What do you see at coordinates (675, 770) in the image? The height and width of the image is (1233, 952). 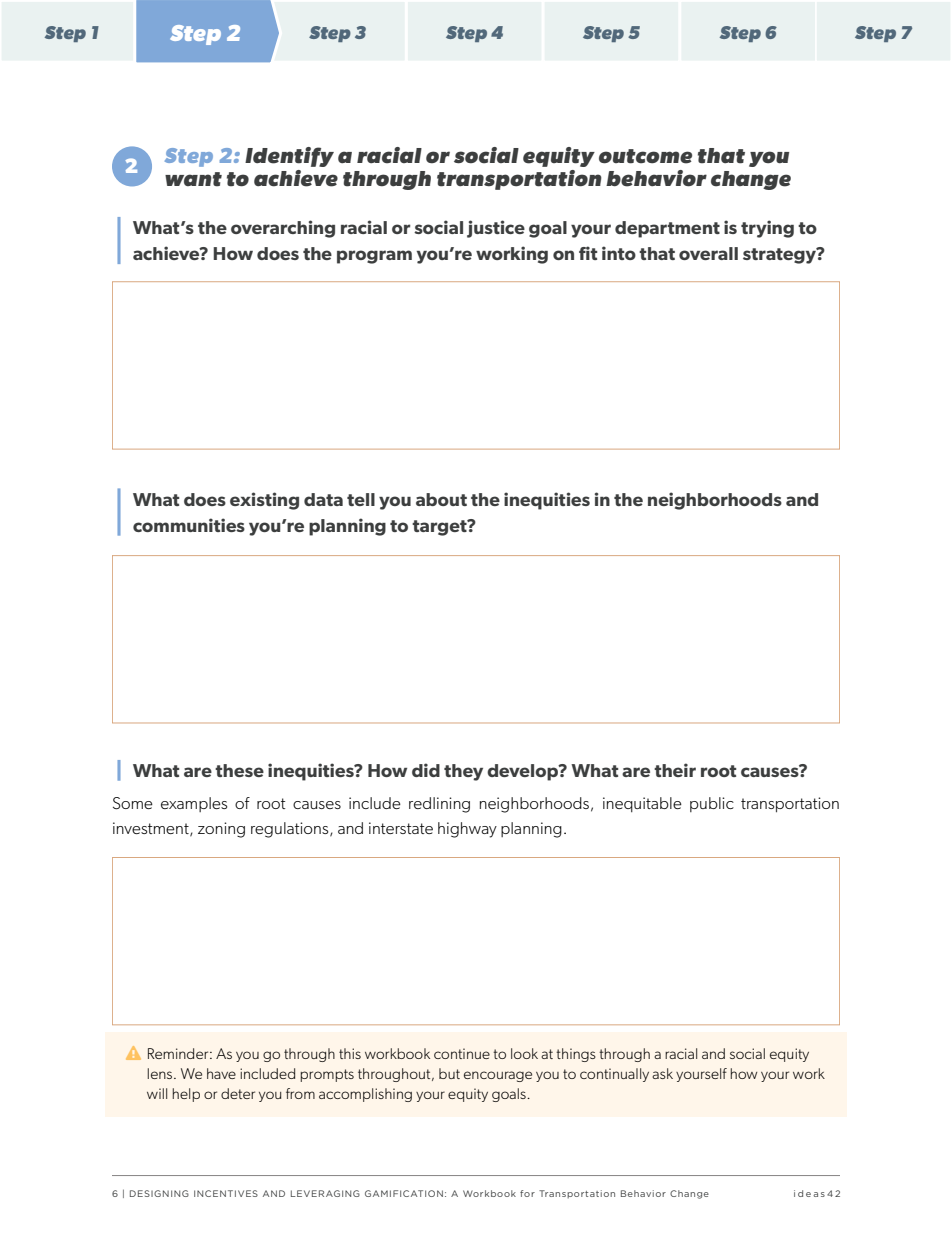 I see `their` at bounding box center [675, 770].
